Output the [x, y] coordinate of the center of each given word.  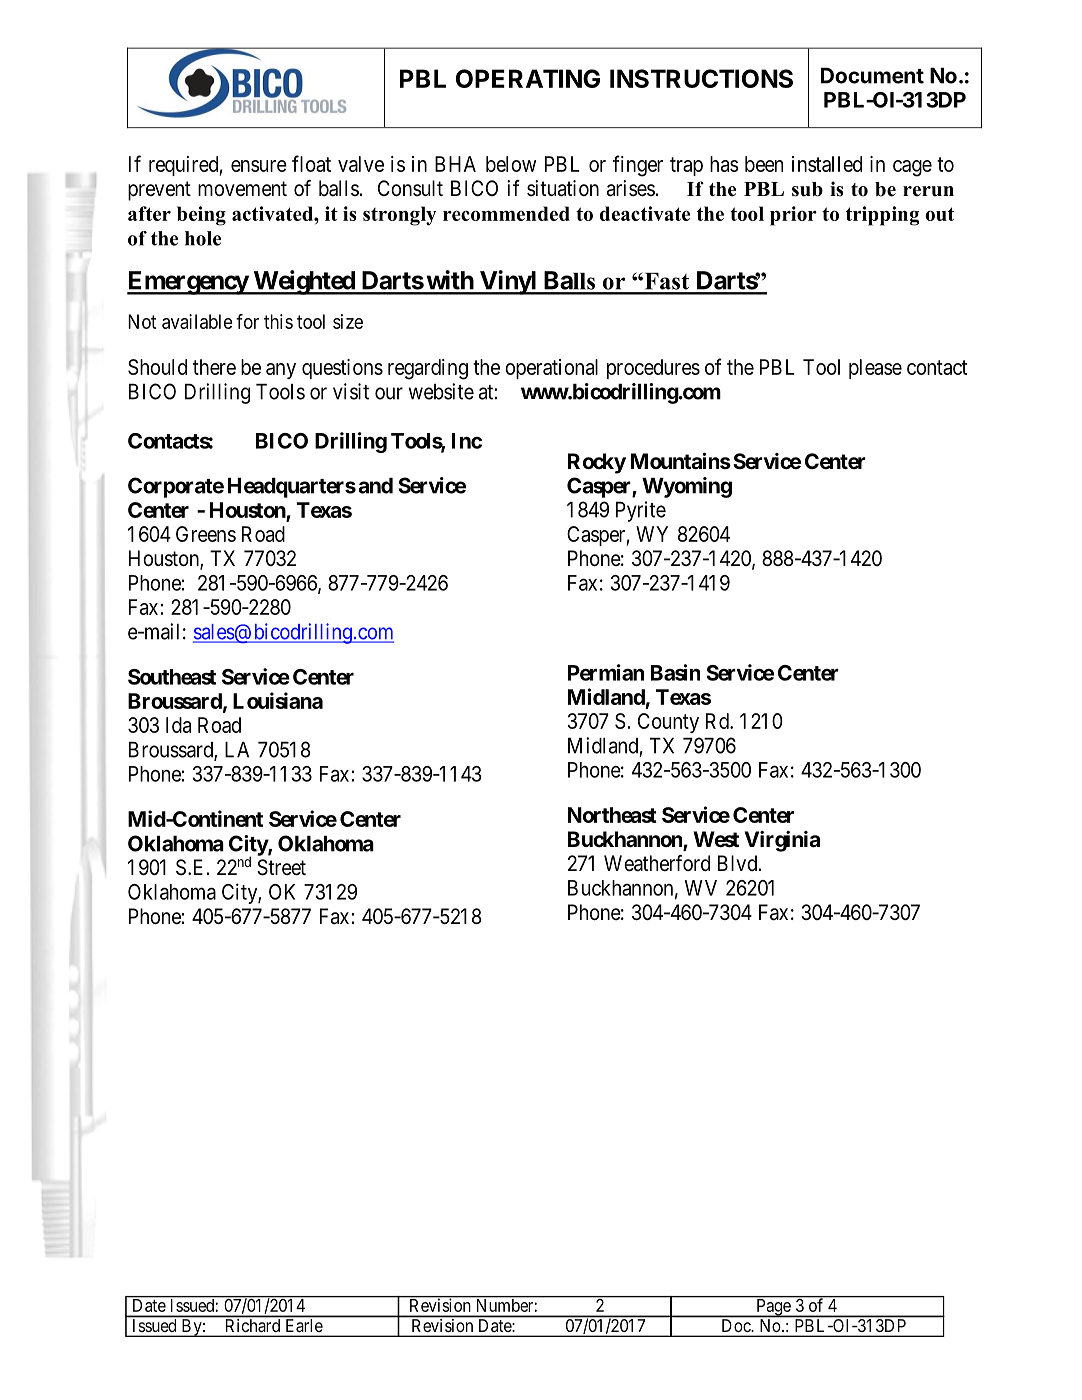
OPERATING [528, 78]
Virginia [782, 841]
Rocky [597, 463]
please [875, 369]
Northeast [612, 815]
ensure [259, 166]
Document [872, 76]
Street [281, 867]
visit [351, 391]
